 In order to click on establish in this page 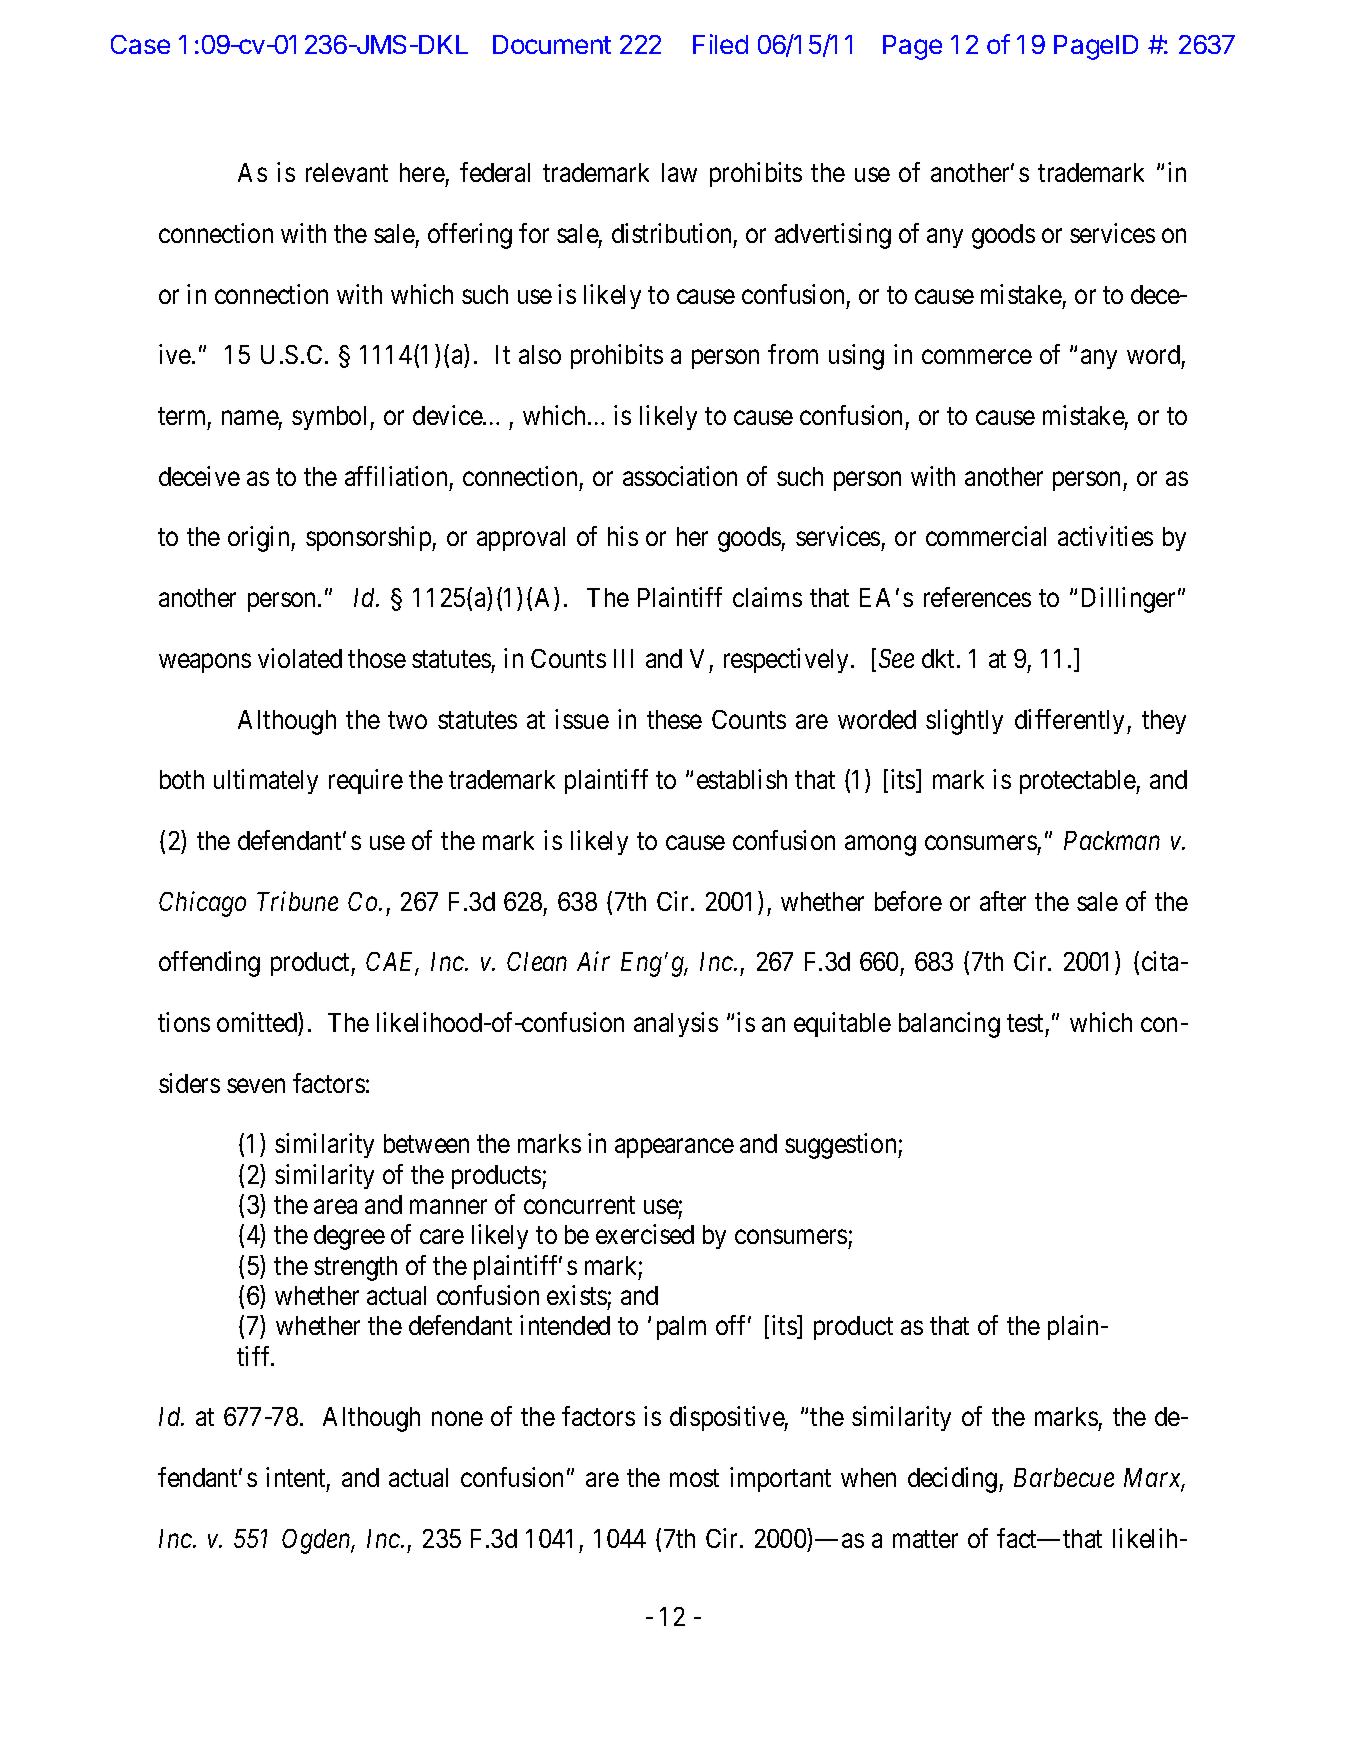, I will do `click(742, 779)`.
